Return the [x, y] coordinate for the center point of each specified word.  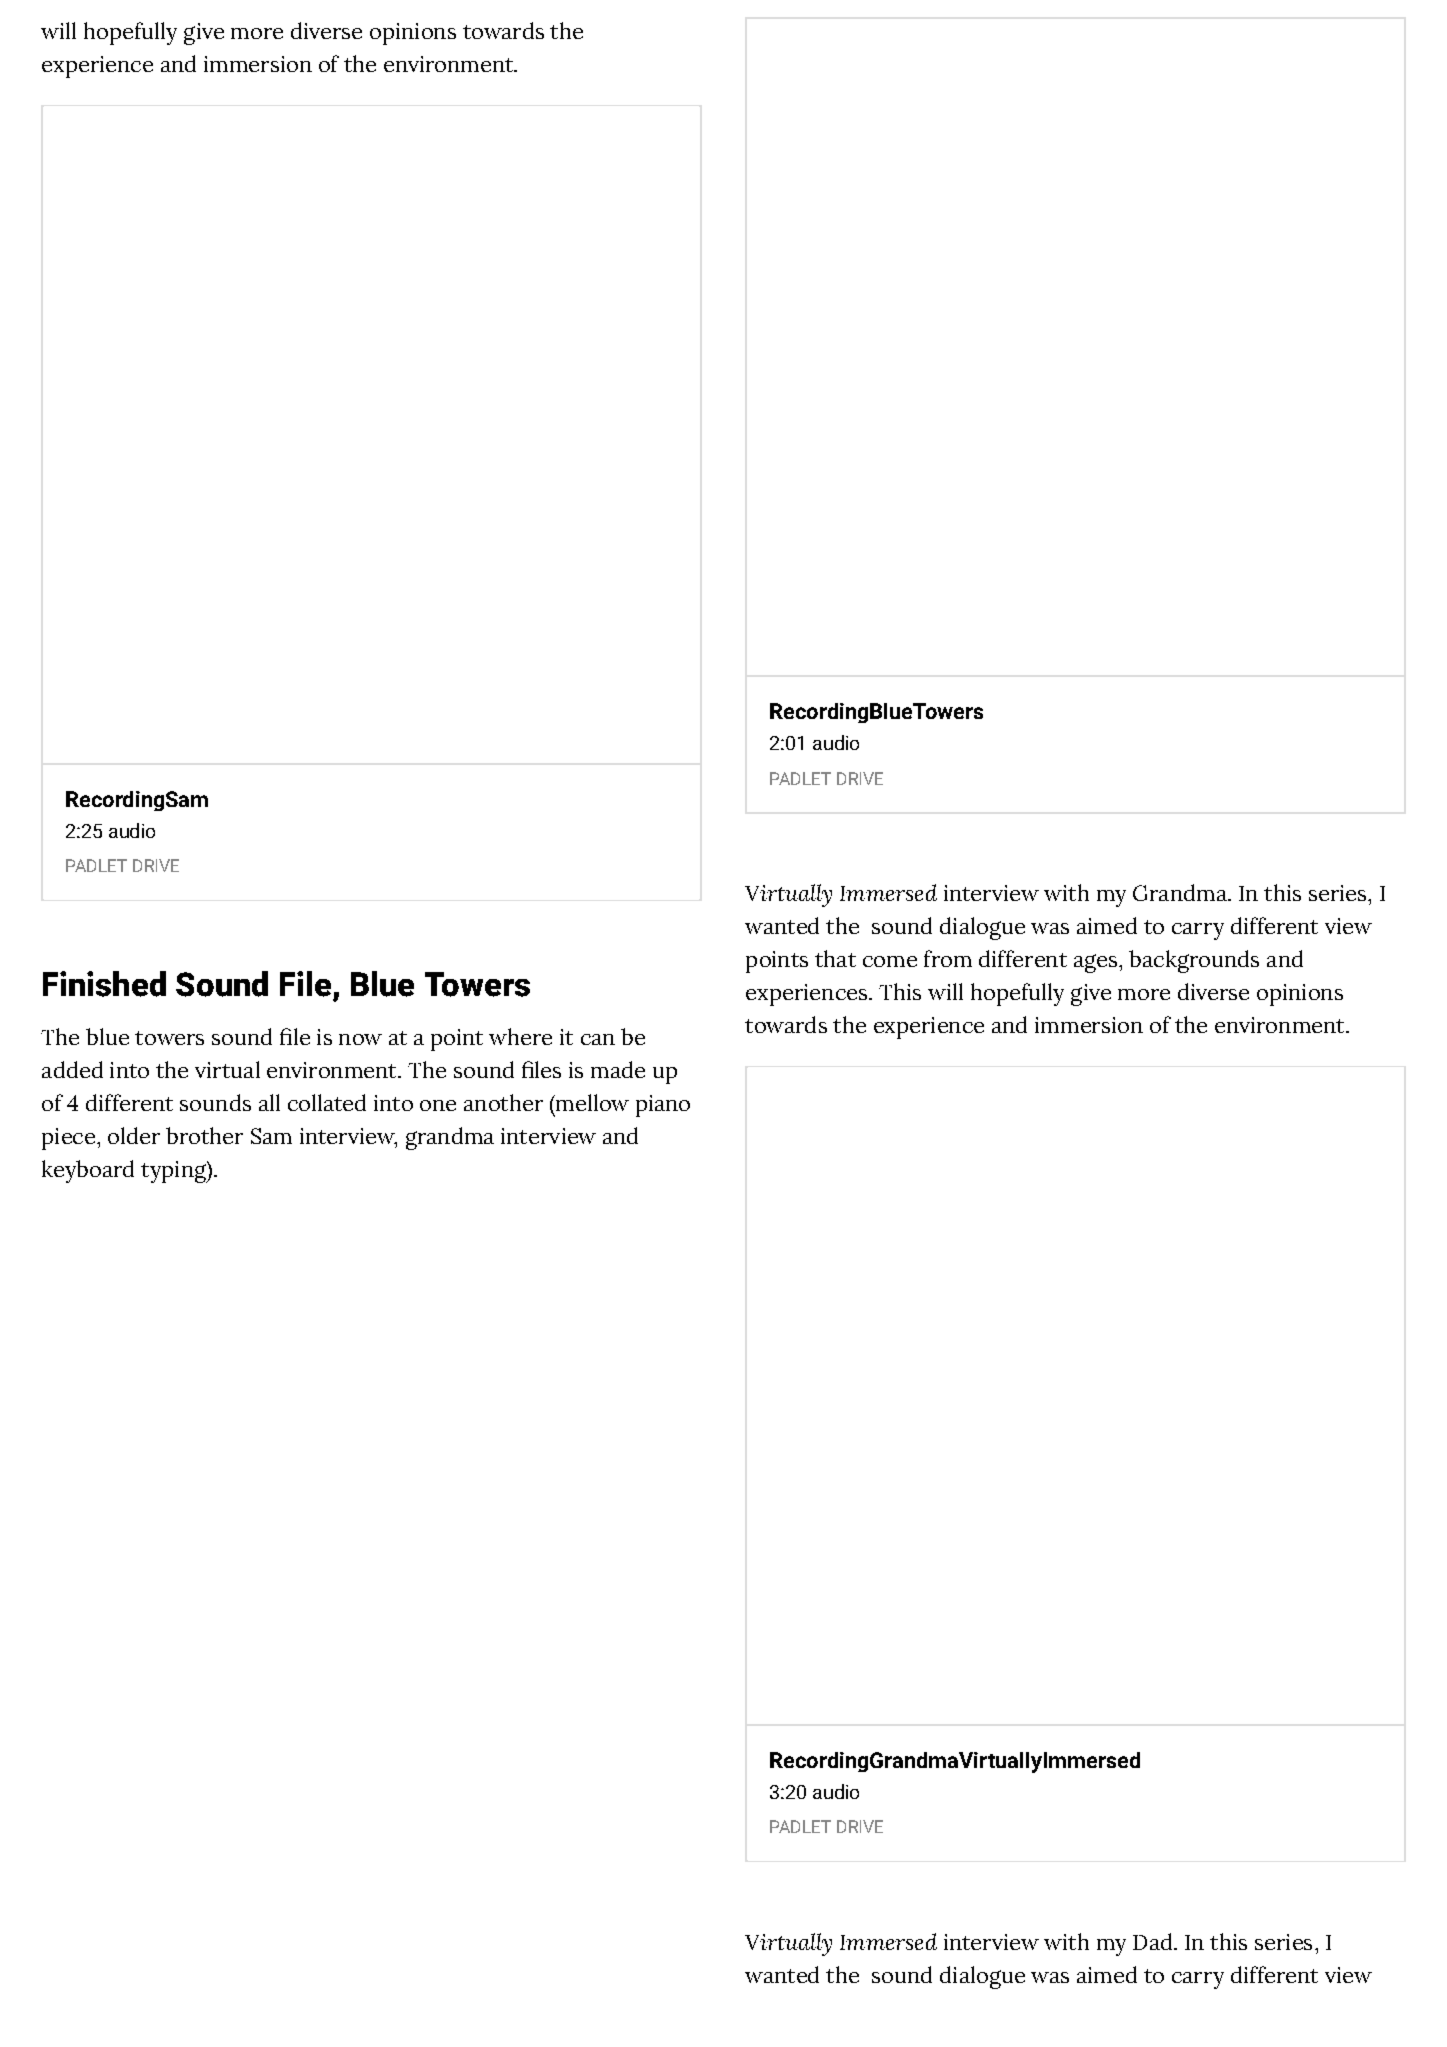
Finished [104, 984]
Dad [1154, 1941]
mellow [591, 1102]
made [618, 1069]
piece [68, 1139]
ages [1097, 963]
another [503, 1102]
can [598, 1039]
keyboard [88, 1171]
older [134, 1135]
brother [204, 1135]
